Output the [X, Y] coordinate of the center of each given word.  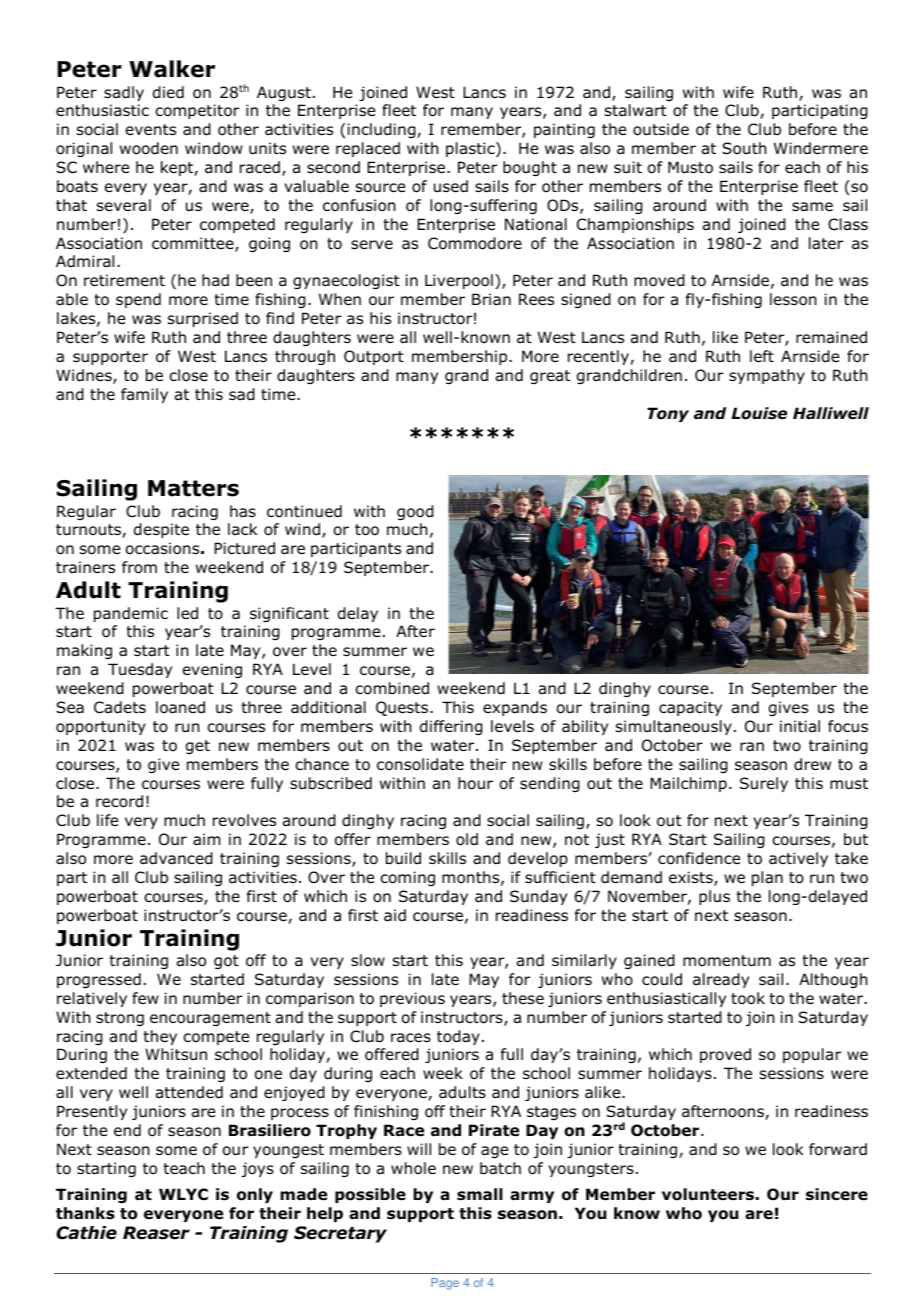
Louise [759, 413]
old [467, 839]
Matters [193, 488]
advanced [176, 858]
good [415, 512]
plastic [471, 149]
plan [767, 878]
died [168, 92]
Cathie [86, 1233]
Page [445, 1284]
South [744, 148]
